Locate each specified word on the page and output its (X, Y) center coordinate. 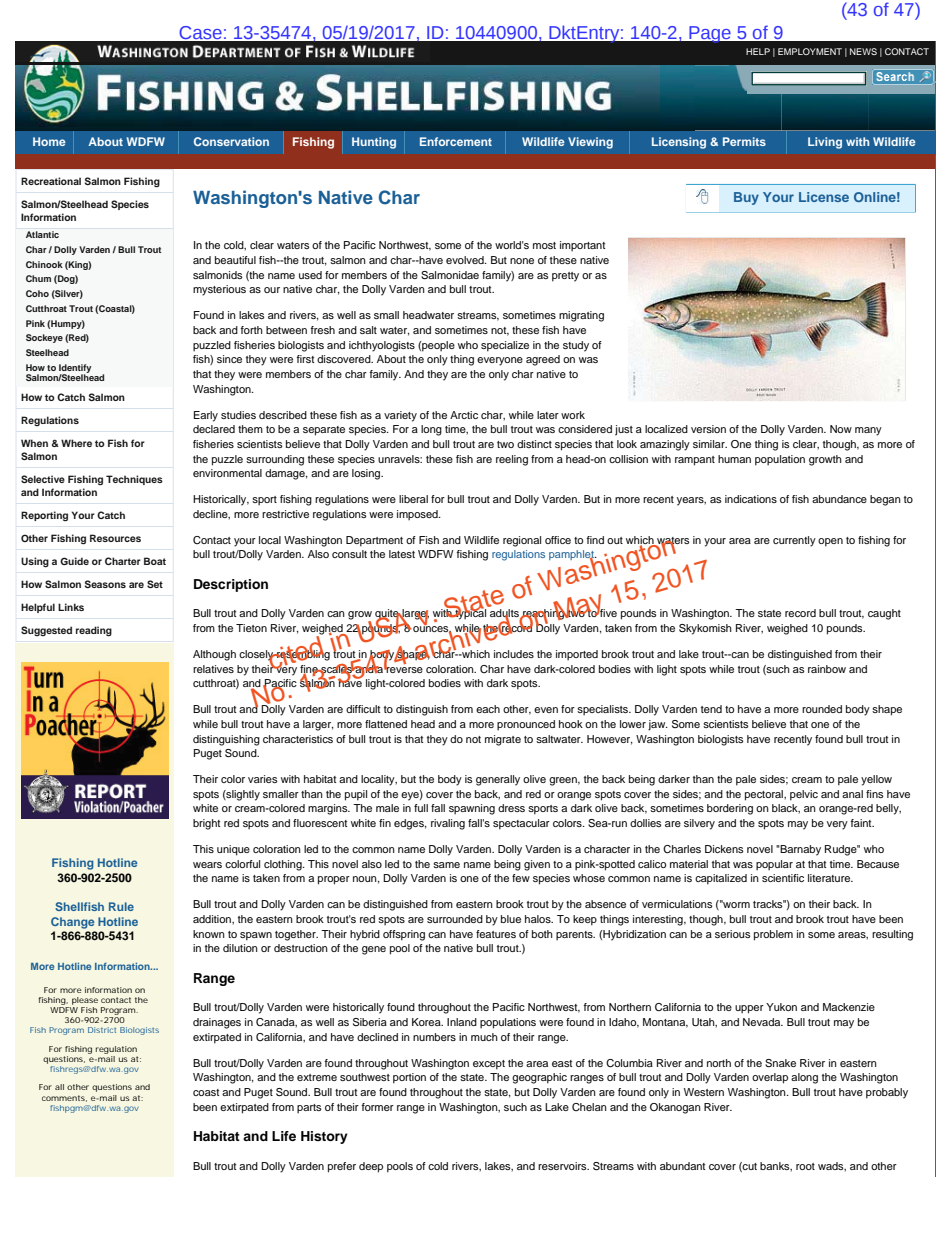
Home (49, 141)
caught (884, 614)
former (377, 1107)
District (102, 1030)
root (805, 1166)
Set (155, 584)
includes (514, 654)
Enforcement (456, 141)
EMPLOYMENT (810, 51)
